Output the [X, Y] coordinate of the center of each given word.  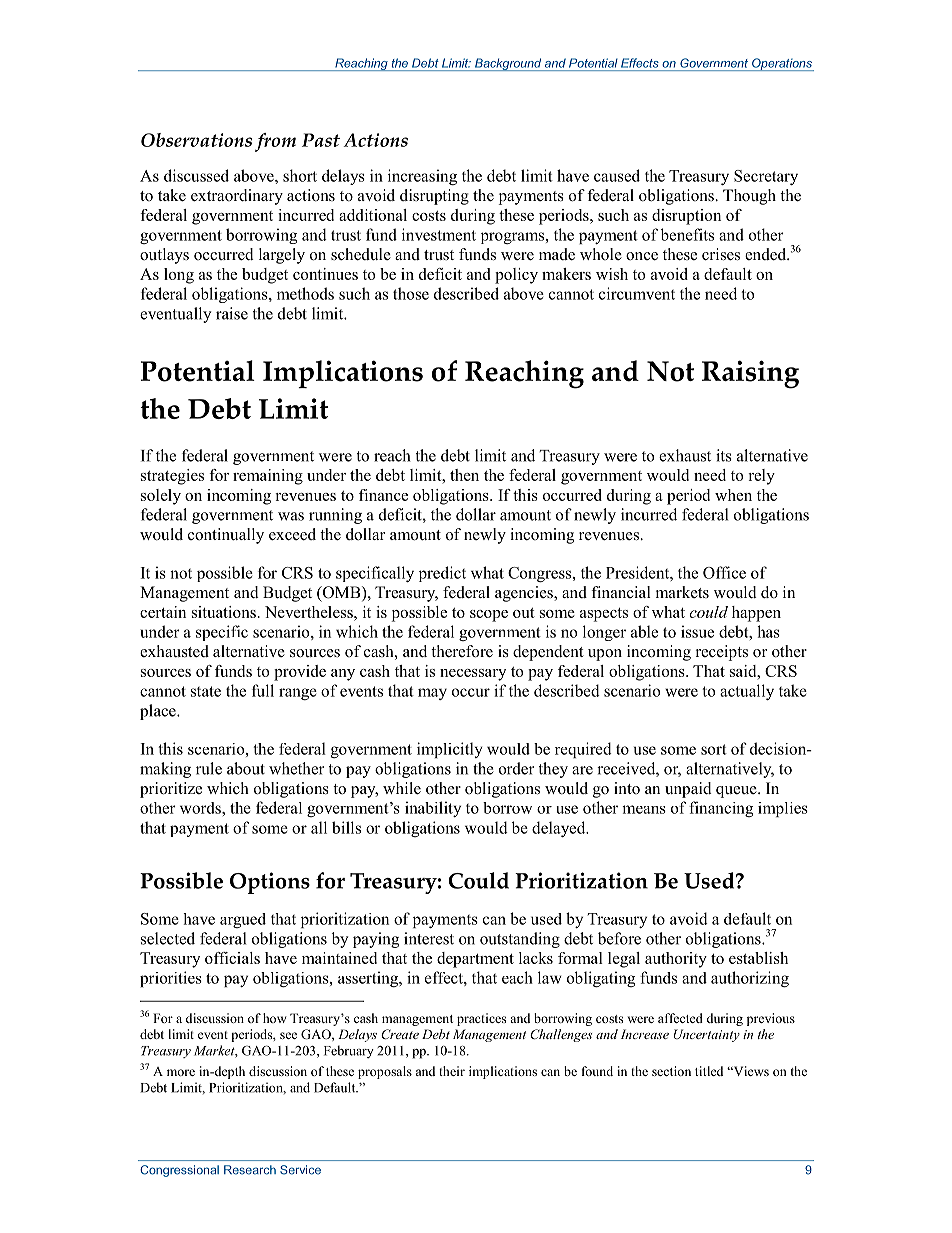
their [452, 1071]
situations [224, 612]
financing [721, 809]
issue [697, 631]
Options [270, 883]
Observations [196, 140]
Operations [782, 64]
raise [232, 313]
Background [508, 64]
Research [250, 1170]
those [411, 293]
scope [489, 616]
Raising [750, 374]
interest [429, 938]
